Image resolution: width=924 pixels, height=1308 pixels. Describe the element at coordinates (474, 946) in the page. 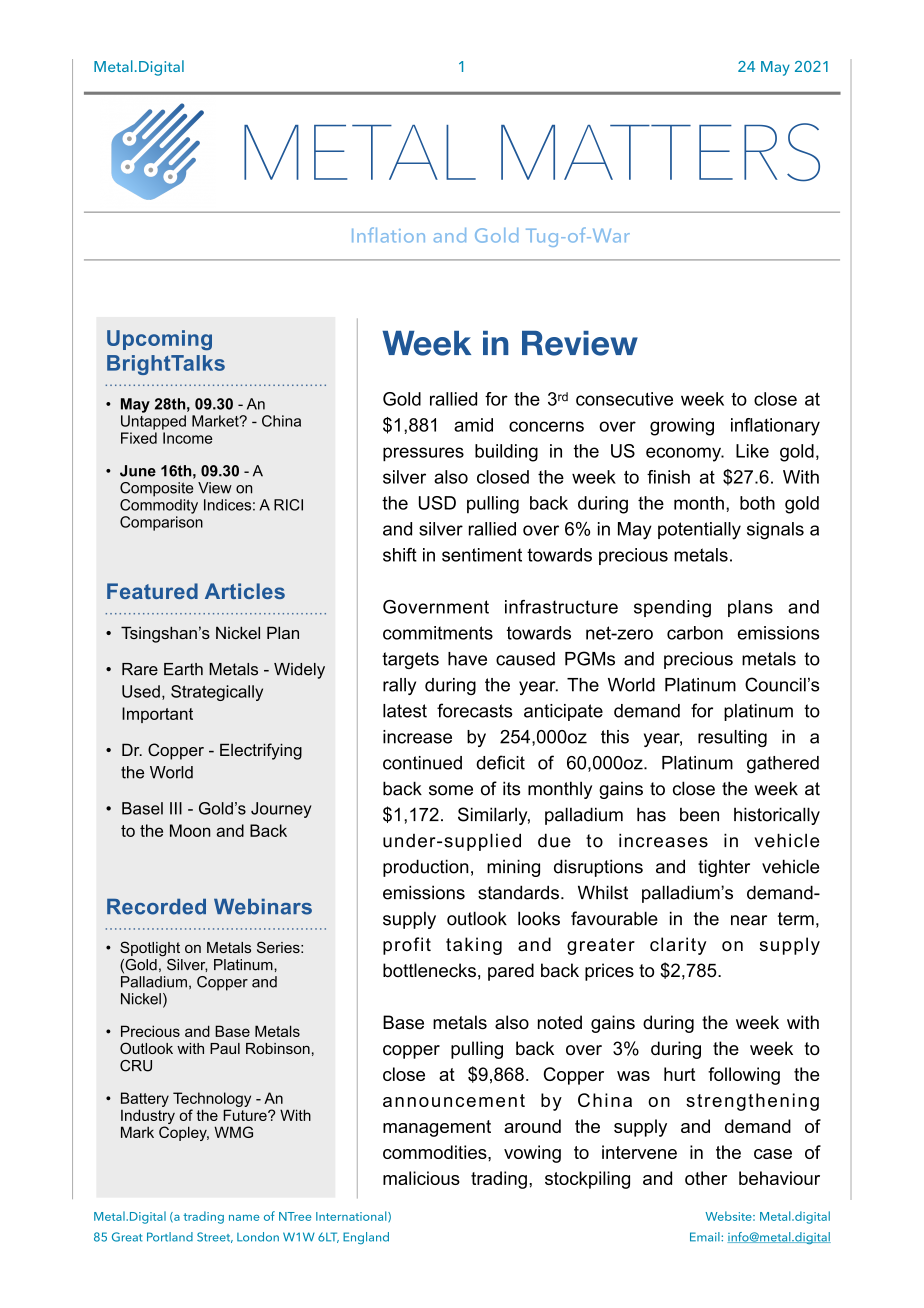

I see `taking` at that location.
